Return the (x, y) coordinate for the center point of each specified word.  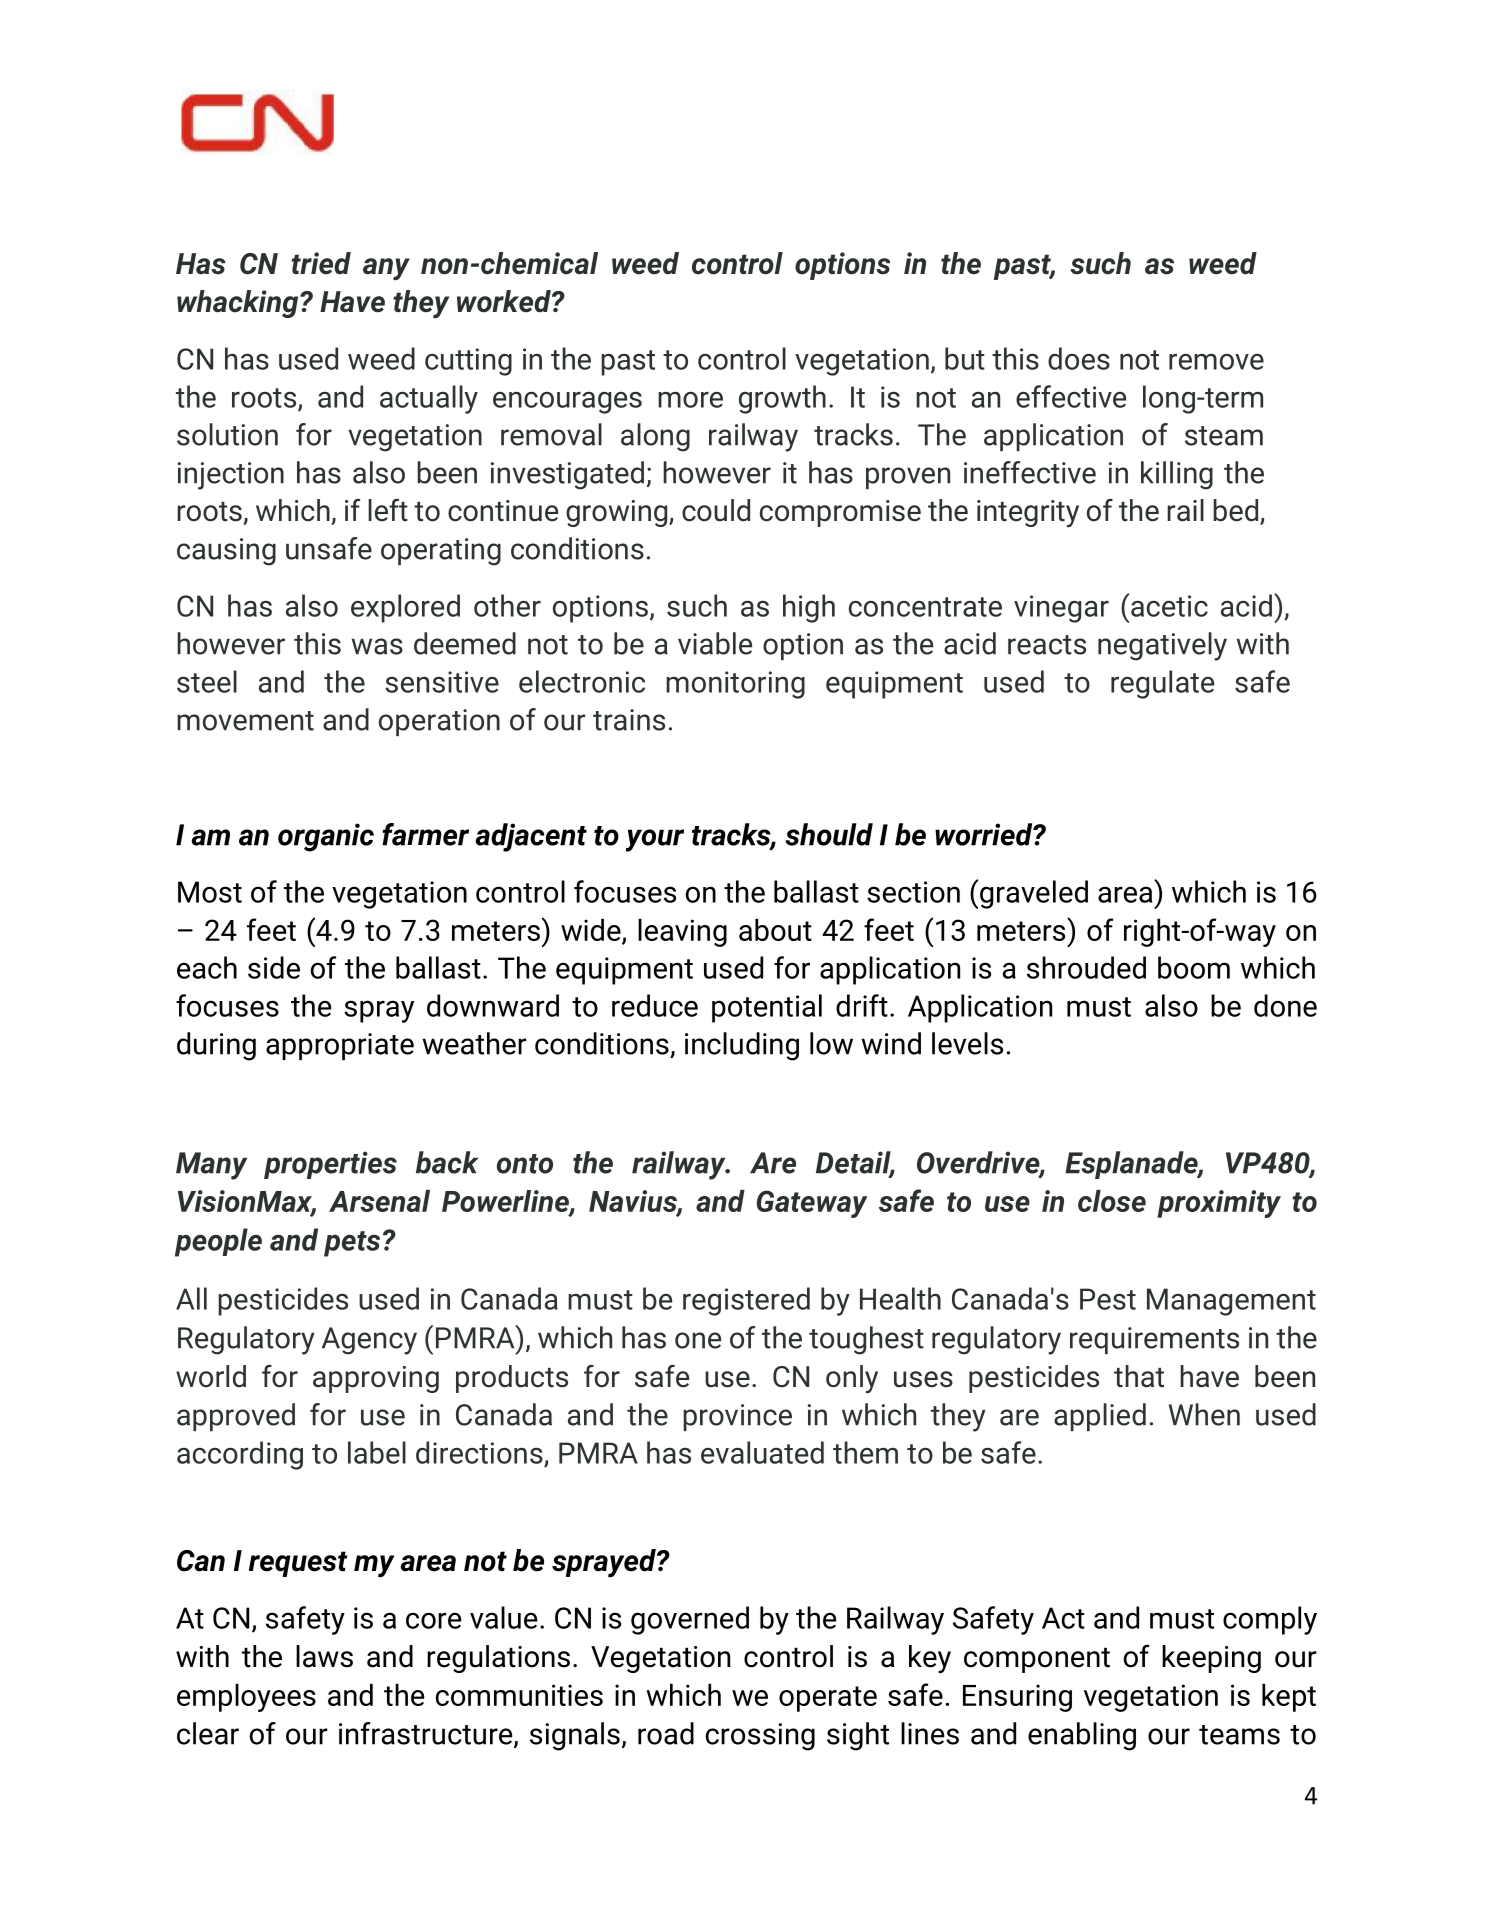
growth (782, 399)
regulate (1162, 684)
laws (324, 1656)
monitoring (735, 685)
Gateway (812, 1204)
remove (1216, 362)
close (1112, 1201)
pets (352, 1244)
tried (321, 263)
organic (326, 837)
